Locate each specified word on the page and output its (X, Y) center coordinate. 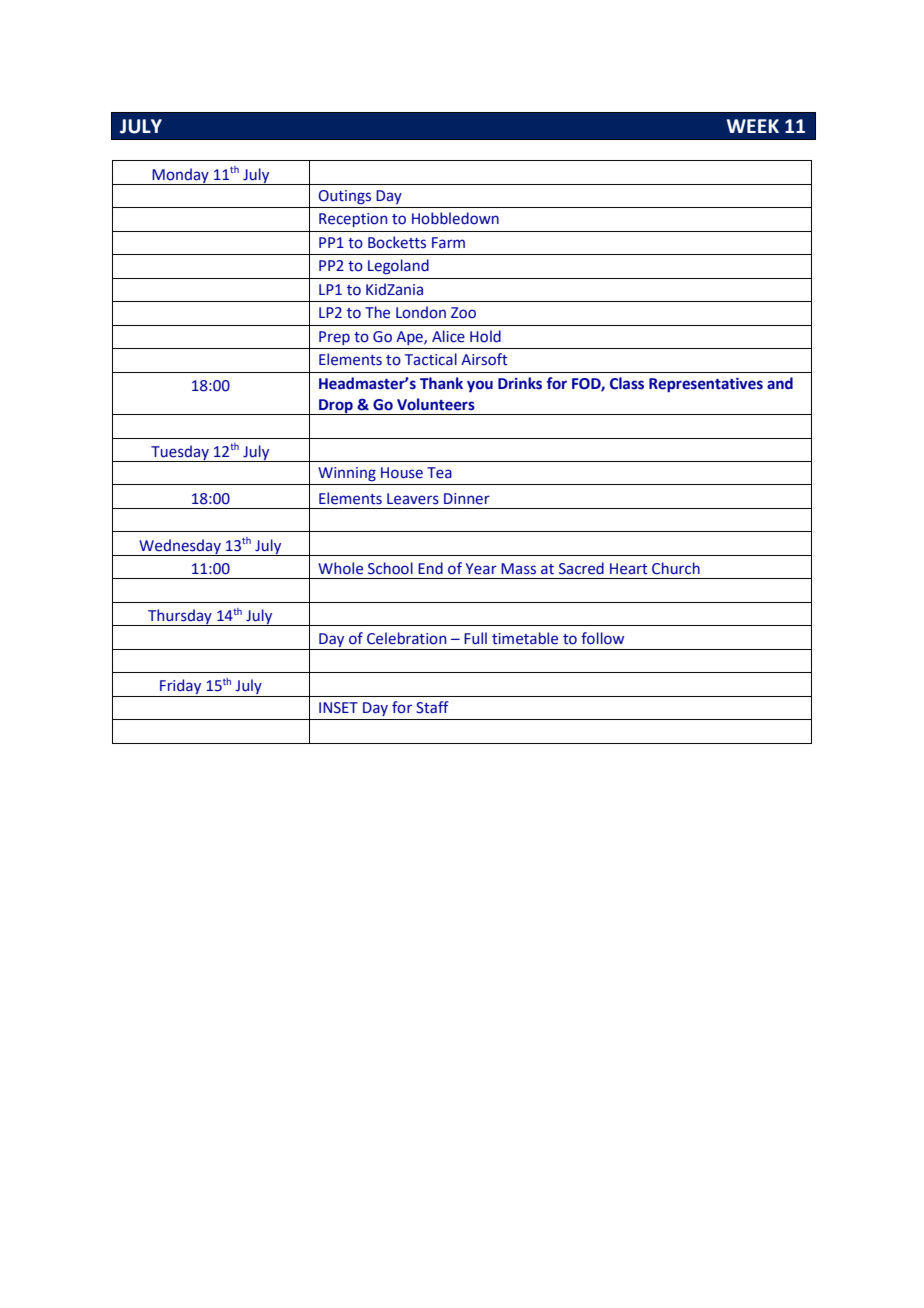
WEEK (753, 126)
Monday (180, 176)
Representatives (706, 384)
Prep (334, 338)
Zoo (463, 313)
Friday (181, 688)
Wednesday (180, 547)
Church (676, 568)
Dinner (467, 499)
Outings (344, 197)
